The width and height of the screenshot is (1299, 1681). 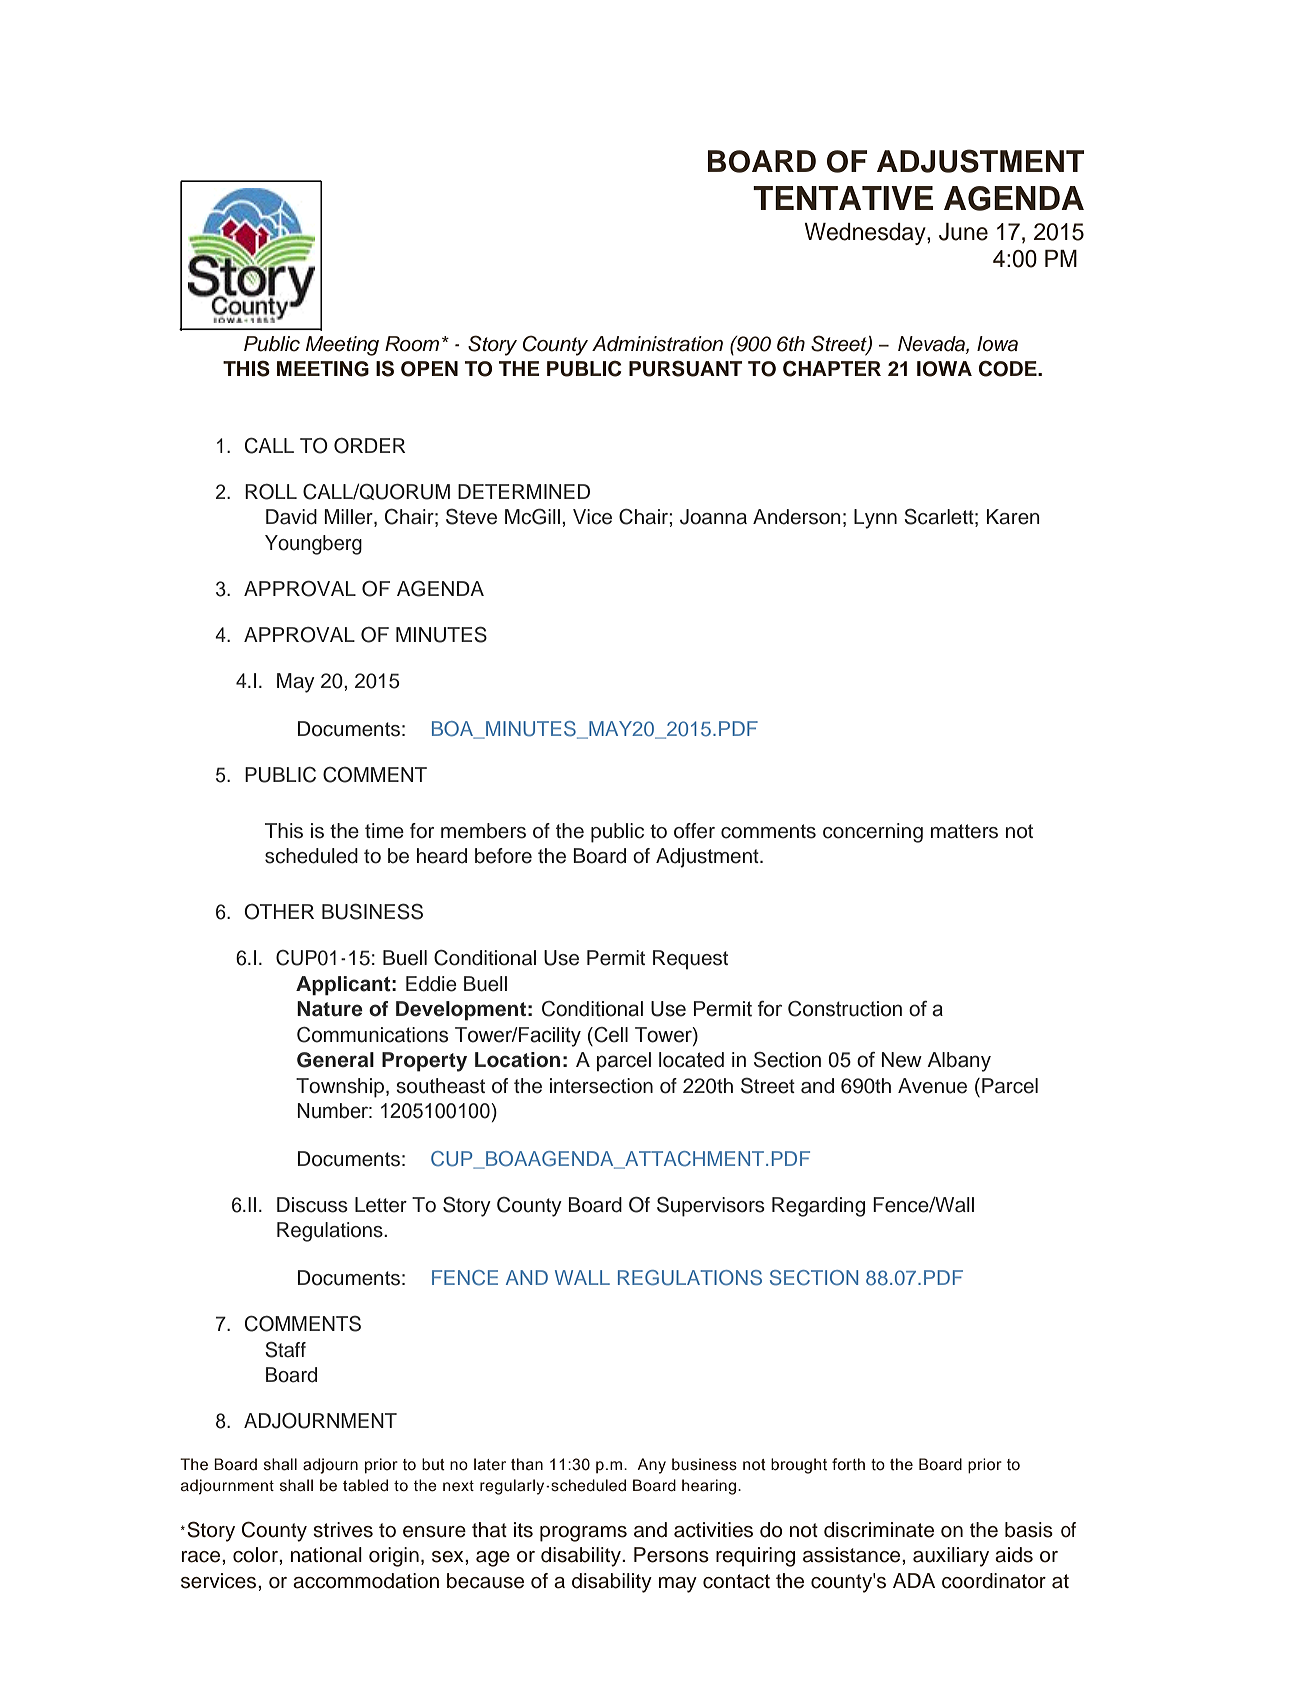 What do you see at coordinates (412, 344) in the screenshot?
I see `Room` at bounding box center [412, 344].
